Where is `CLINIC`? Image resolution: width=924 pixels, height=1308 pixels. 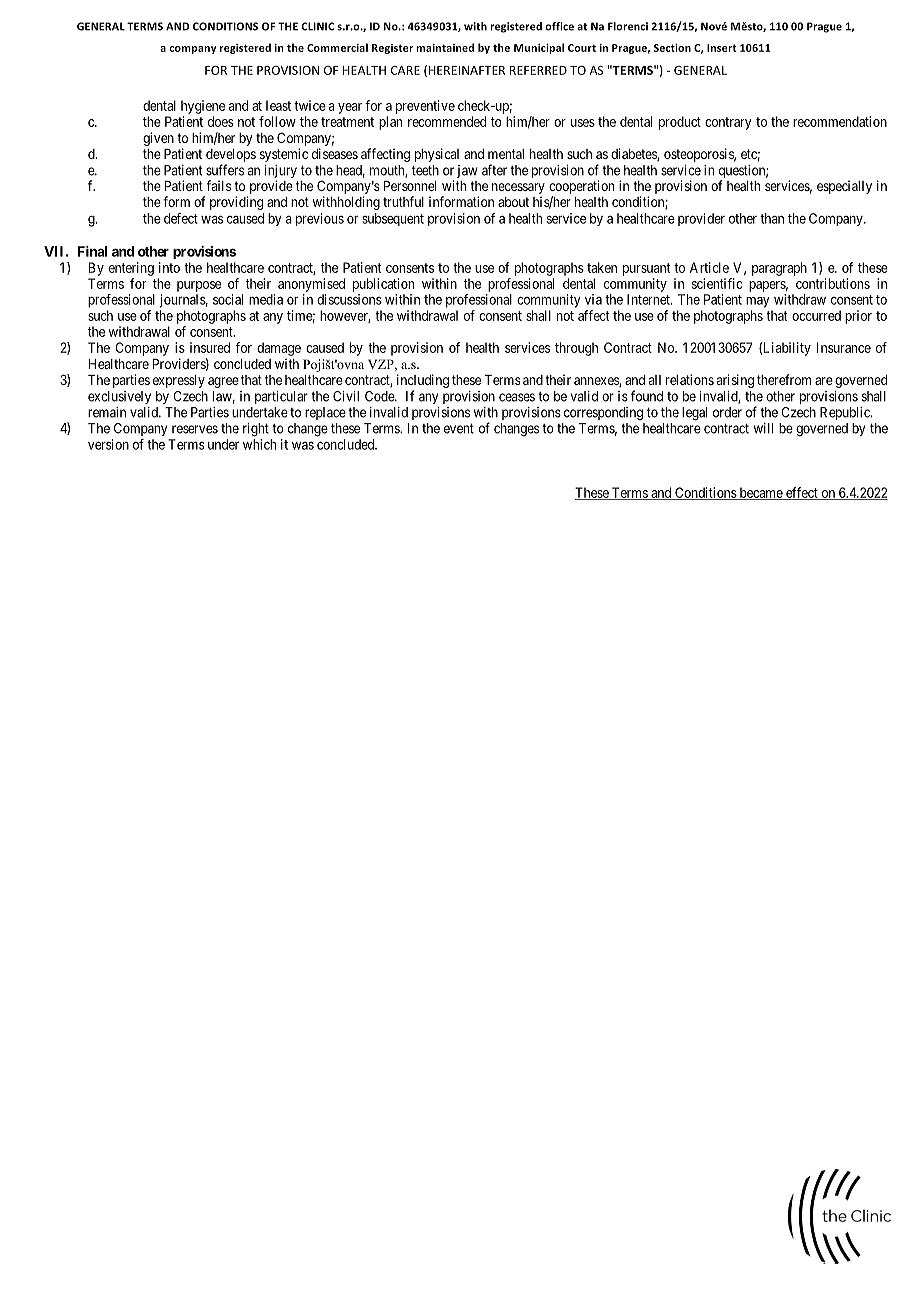 CLINIC is located at coordinates (317, 26).
